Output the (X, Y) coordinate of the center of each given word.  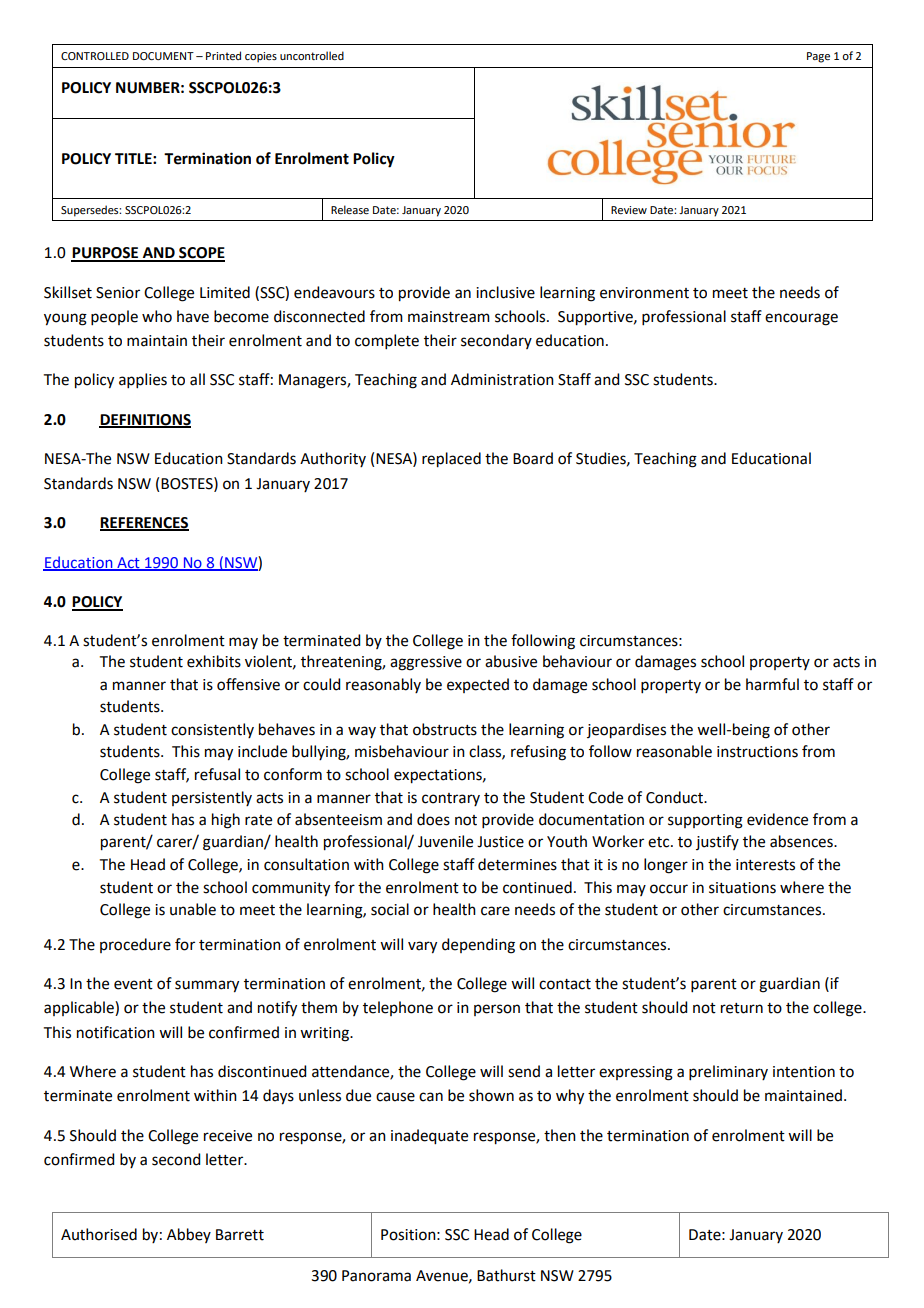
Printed (223, 55)
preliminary (728, 1072)
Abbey (189, 1235)
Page (818, 57)
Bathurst (506, 1275)
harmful (772, 684)
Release (350, 209)
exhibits (214, 661)
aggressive (426, 663)
